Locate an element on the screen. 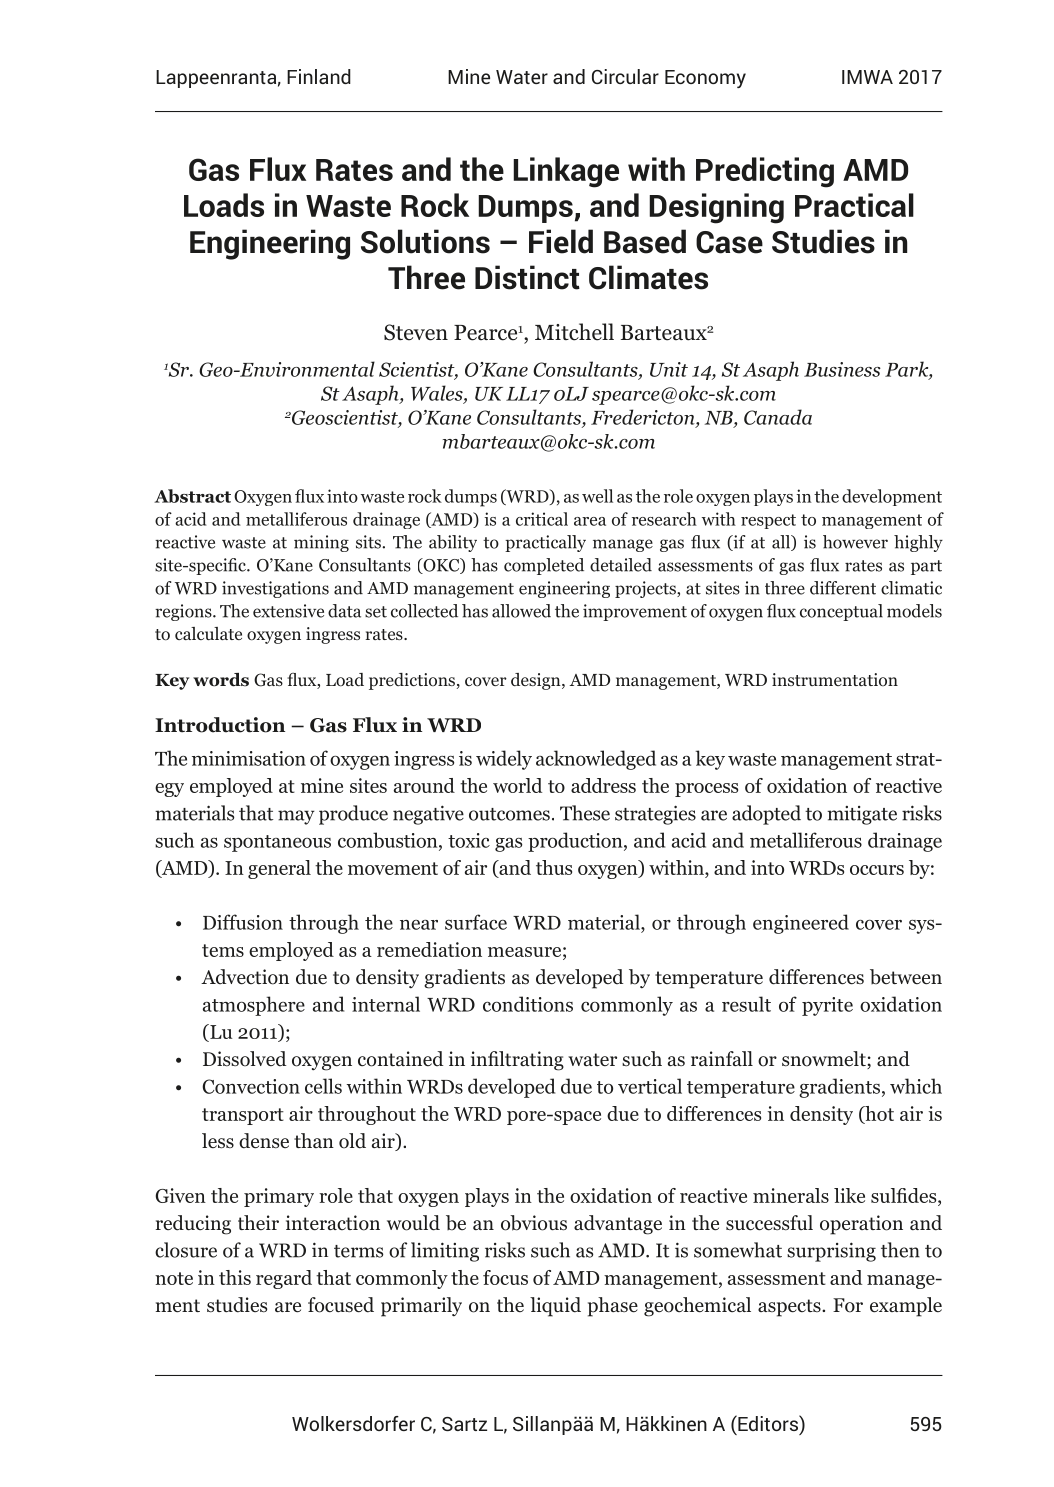  liquid is located at coordinates (555, 1307).
